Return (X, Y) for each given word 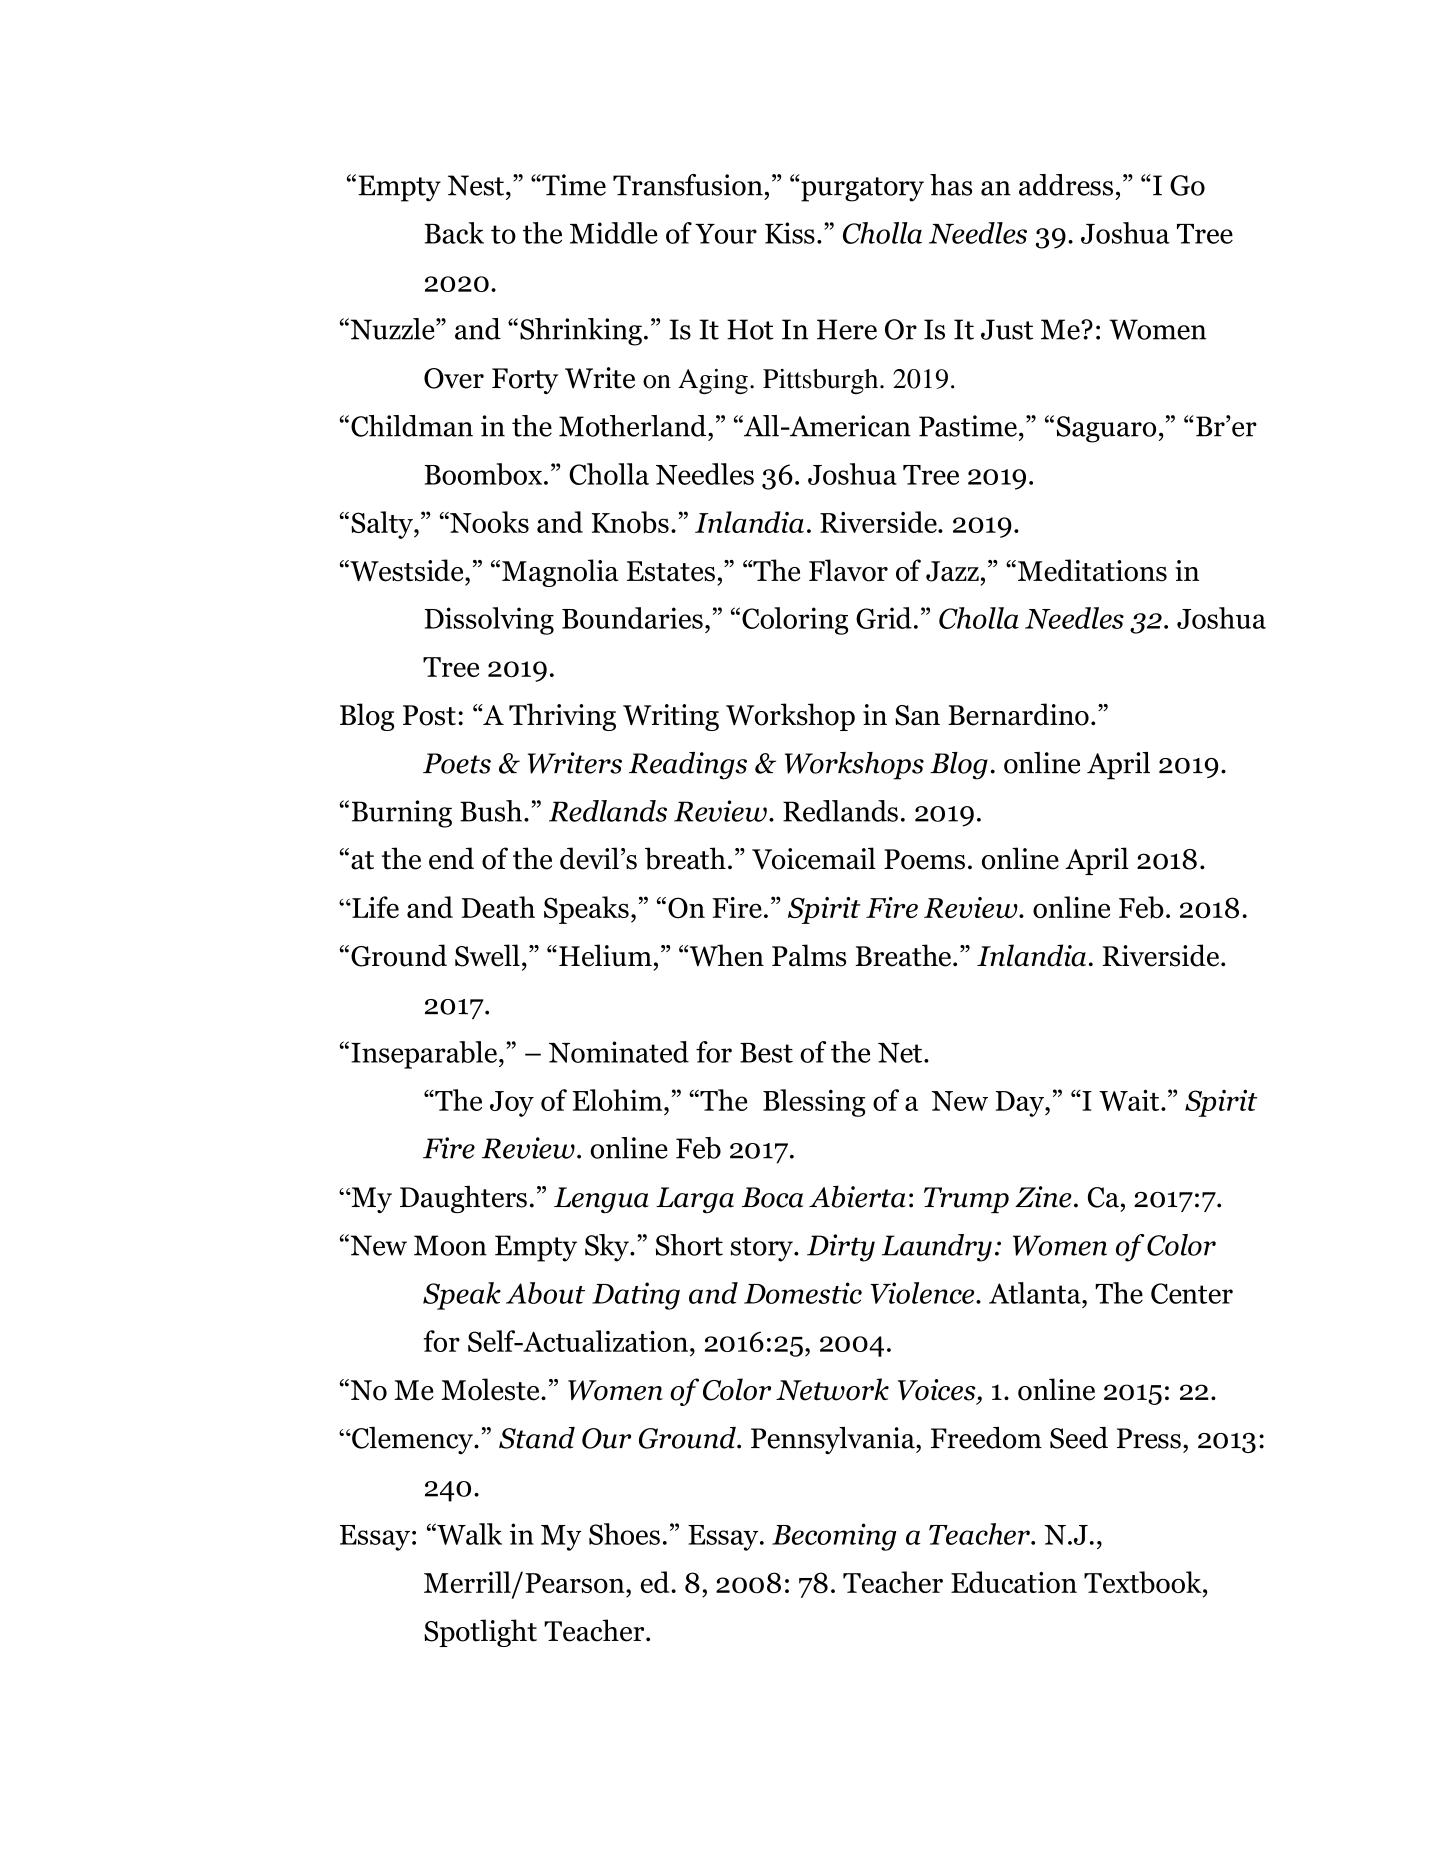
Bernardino (1018, 714)
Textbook (1144, 1582)
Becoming (834, 1537)
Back (454, 233)
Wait (1130, 1100)
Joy (512, 1104)
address (1066, 185)
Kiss (790, 233)
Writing (671, 717)
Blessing (814, 1103)
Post (429, 715)
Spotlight (480, 1633)
